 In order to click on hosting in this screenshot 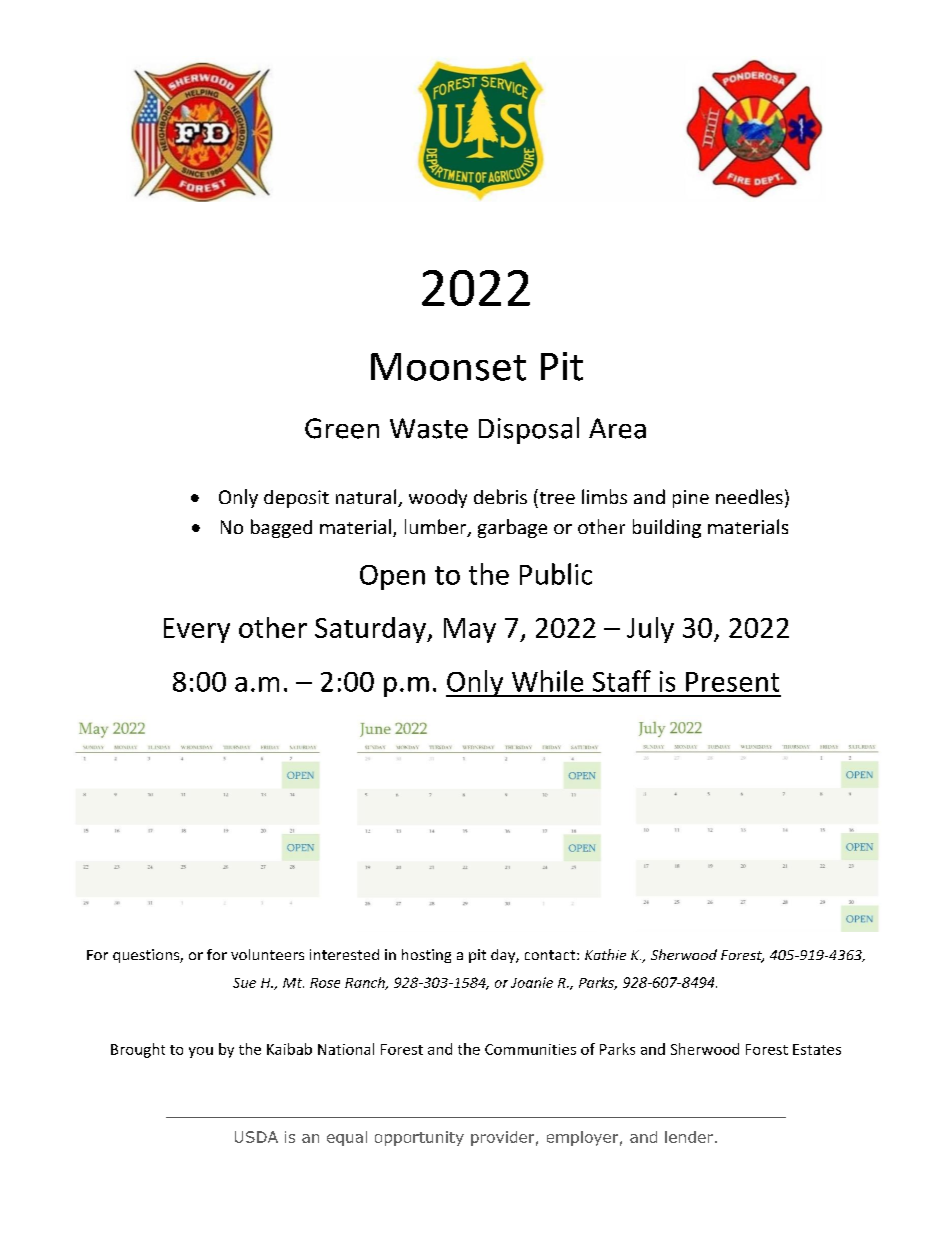, I will do `click(426, 956)`.
